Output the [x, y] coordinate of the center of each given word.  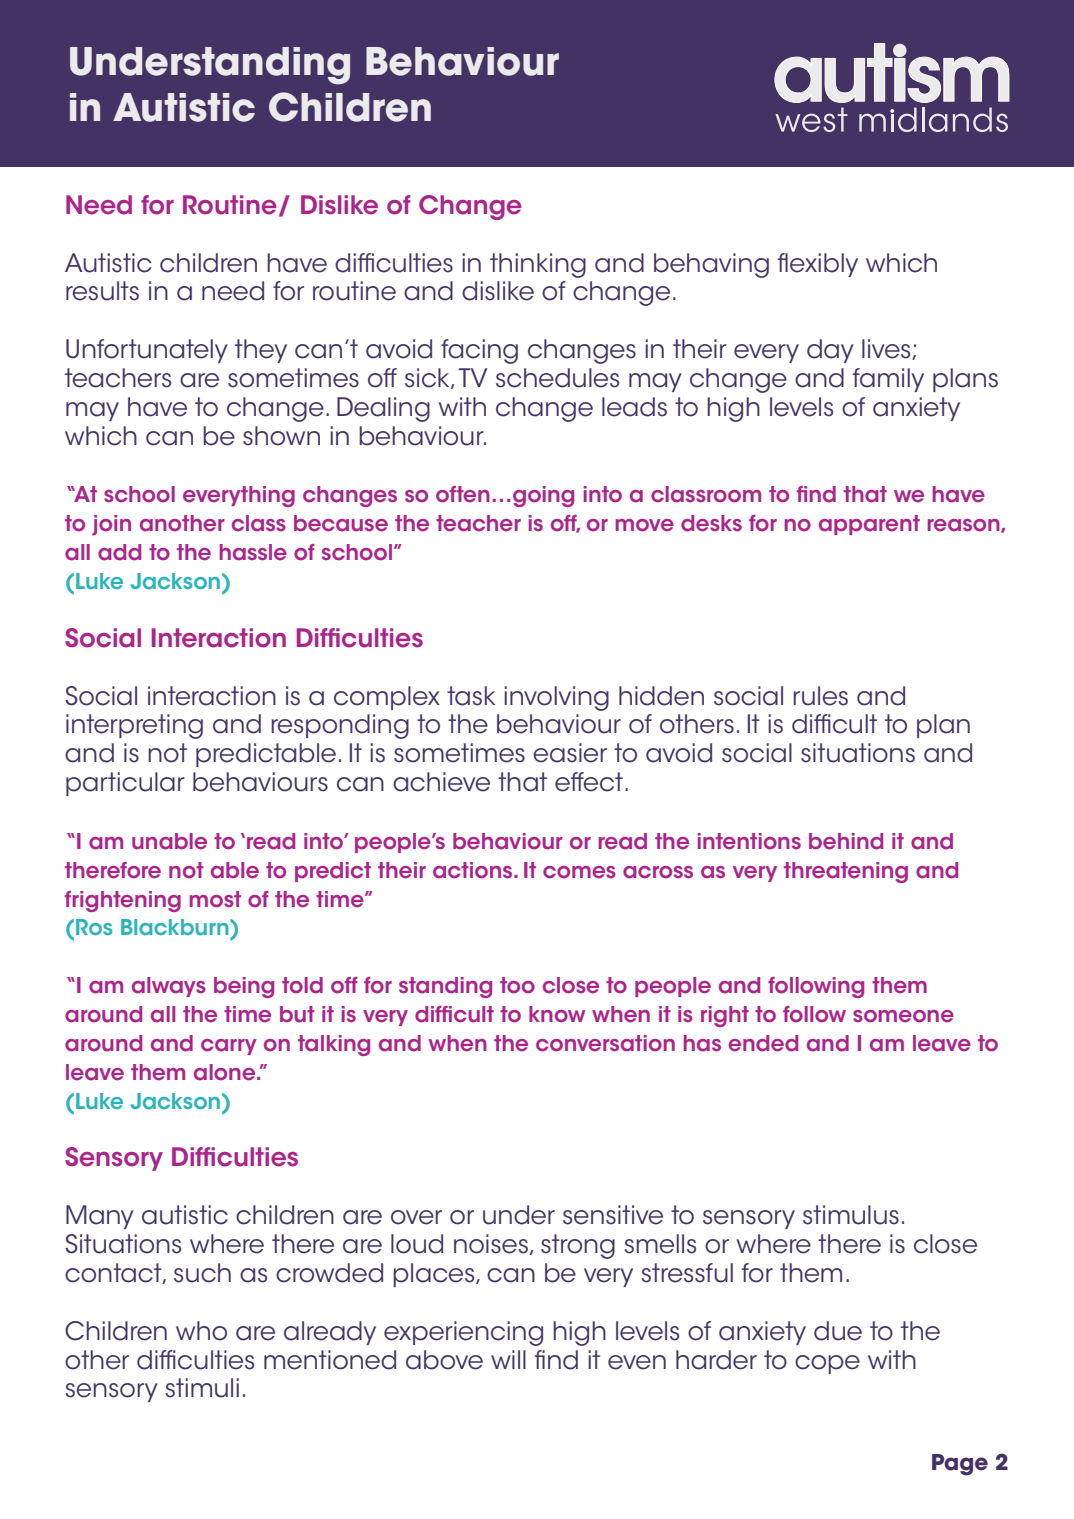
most [215, 899]
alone [226, 1072]
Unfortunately [147, 351]
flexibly [818, 265]
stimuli [202, 1388]
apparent [869, 525]
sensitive [613, 1215]
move [645, 525]
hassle [253, 552]
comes [579, 872]
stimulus [851, 1215]
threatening [846, 872]
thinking [538, 265]
